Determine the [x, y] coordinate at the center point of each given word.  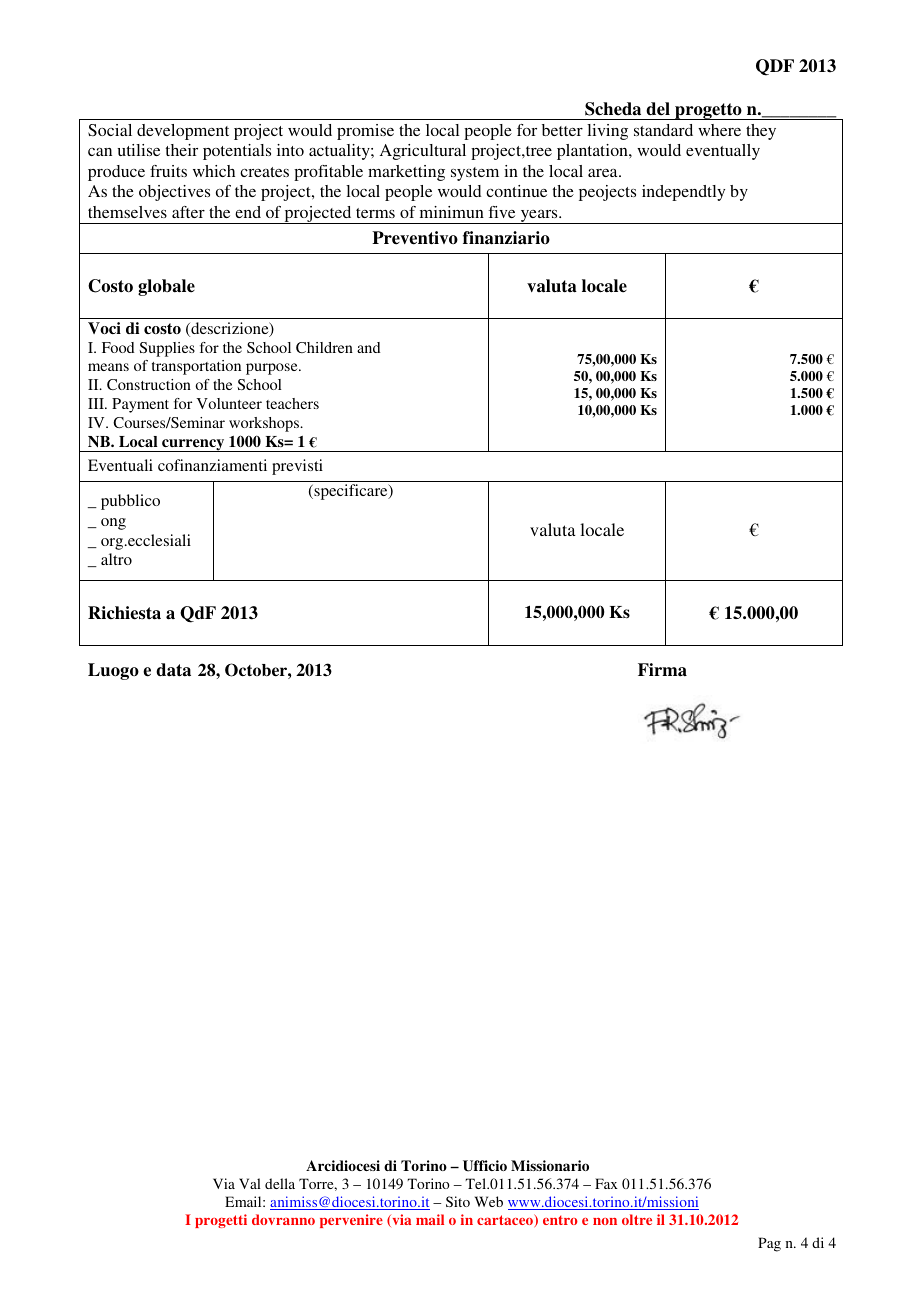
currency [193, 445]
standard [663, 130]
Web [489, 1201]
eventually [723, 152]
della [280, 1183]
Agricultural [423, 152]
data [173, 670]
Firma [662, 670]
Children [324, 347]
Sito [458, 1201]
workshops [265, 424]
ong [113, 524]
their [182, 150]
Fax [606, 1183]
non [605, 1221]
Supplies [167, 349]
